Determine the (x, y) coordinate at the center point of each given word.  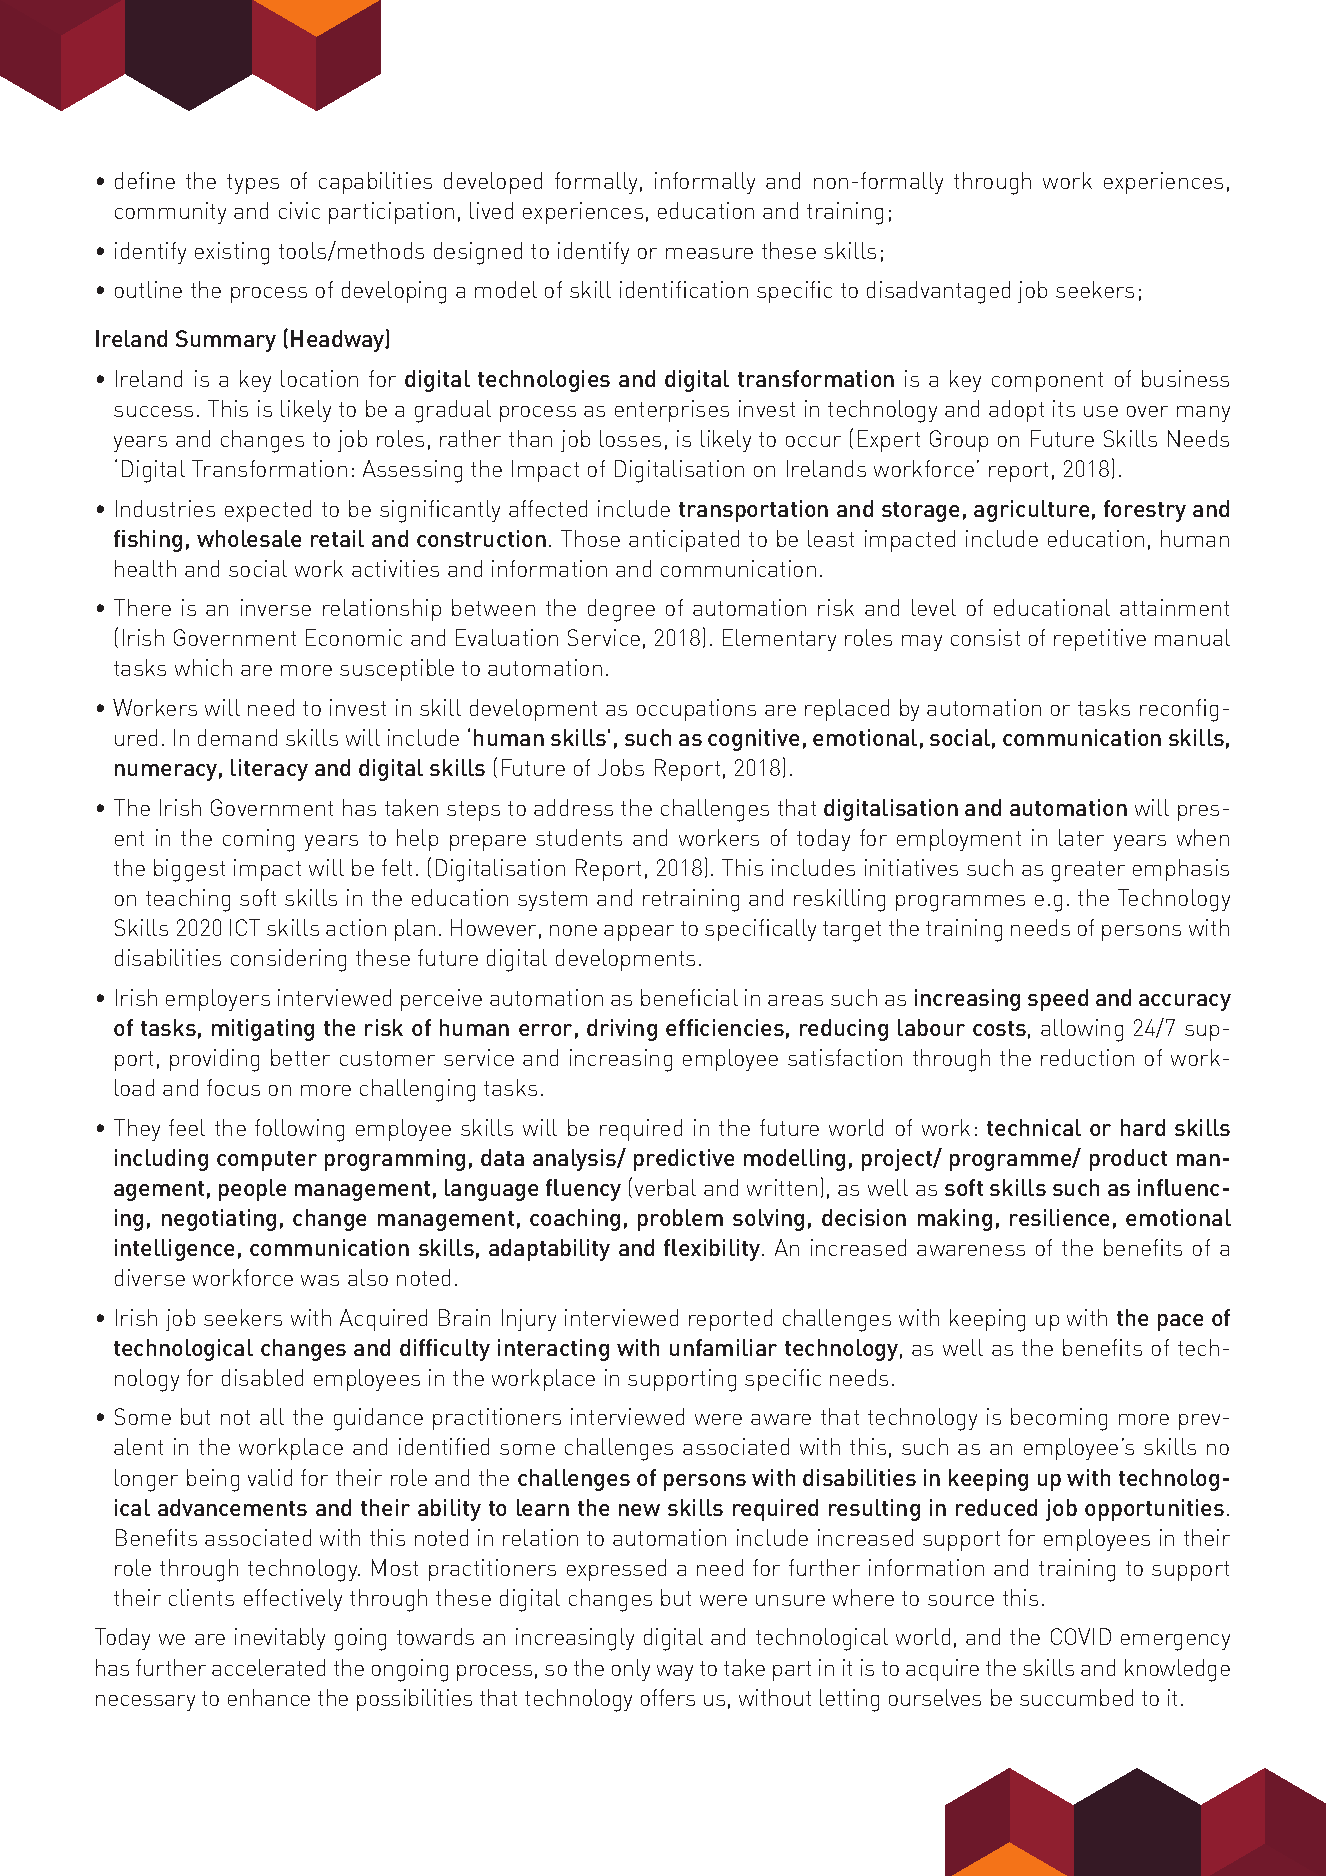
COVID (1081, 1636)
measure (709, 253)
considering (288, 960)
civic (299, 210)
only (631, 1670)
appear (639, 933)
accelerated (268, 1667)
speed (1058, 1000)
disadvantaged (938, 292)
